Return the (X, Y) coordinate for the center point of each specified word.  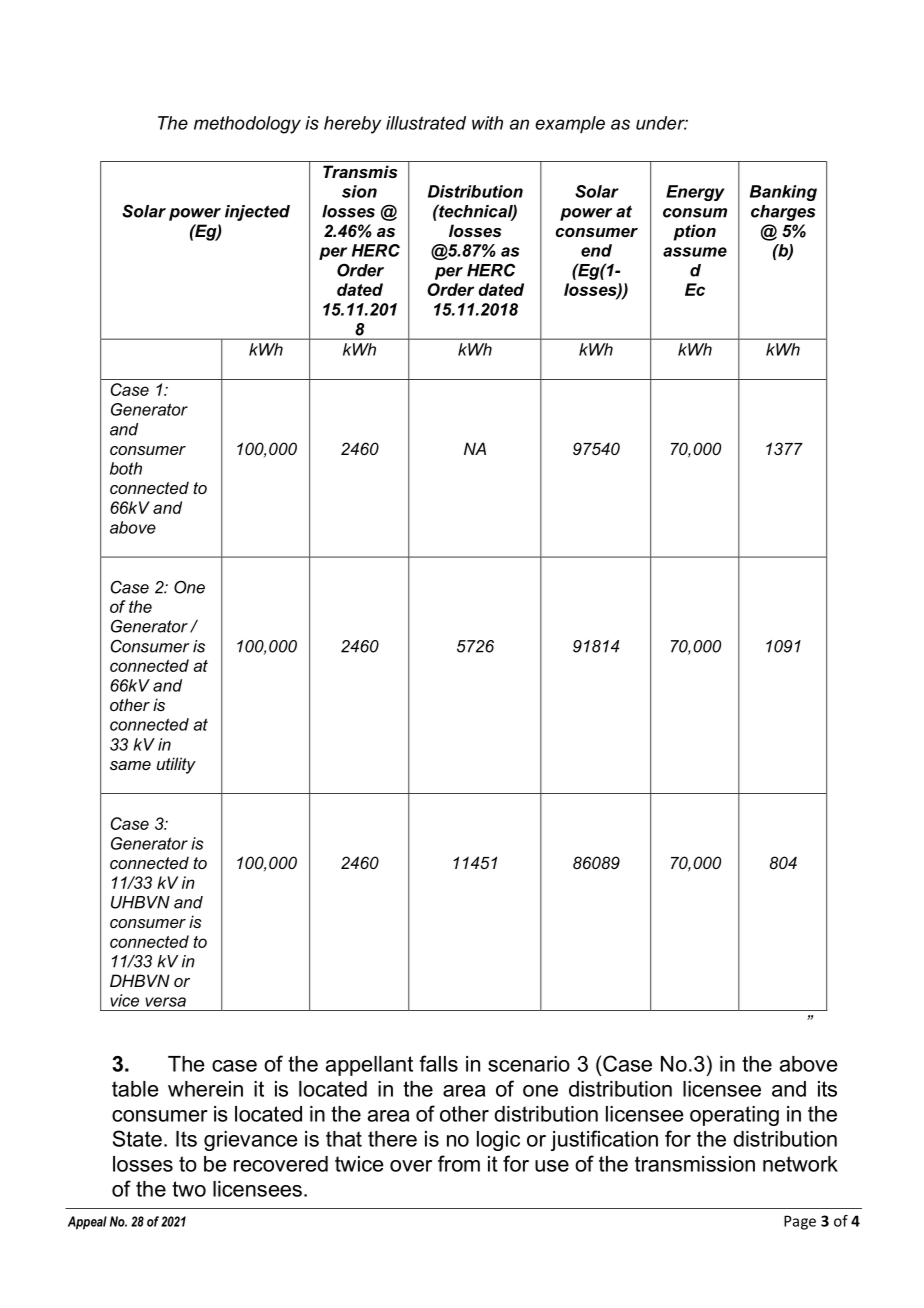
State (137, 1138)
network (800, 1164)
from (459, 1163)
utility (176, 765)
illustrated (426, 123)
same (130, 765)
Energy (695, 193)
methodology (247, 125)
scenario (529, 1064)
